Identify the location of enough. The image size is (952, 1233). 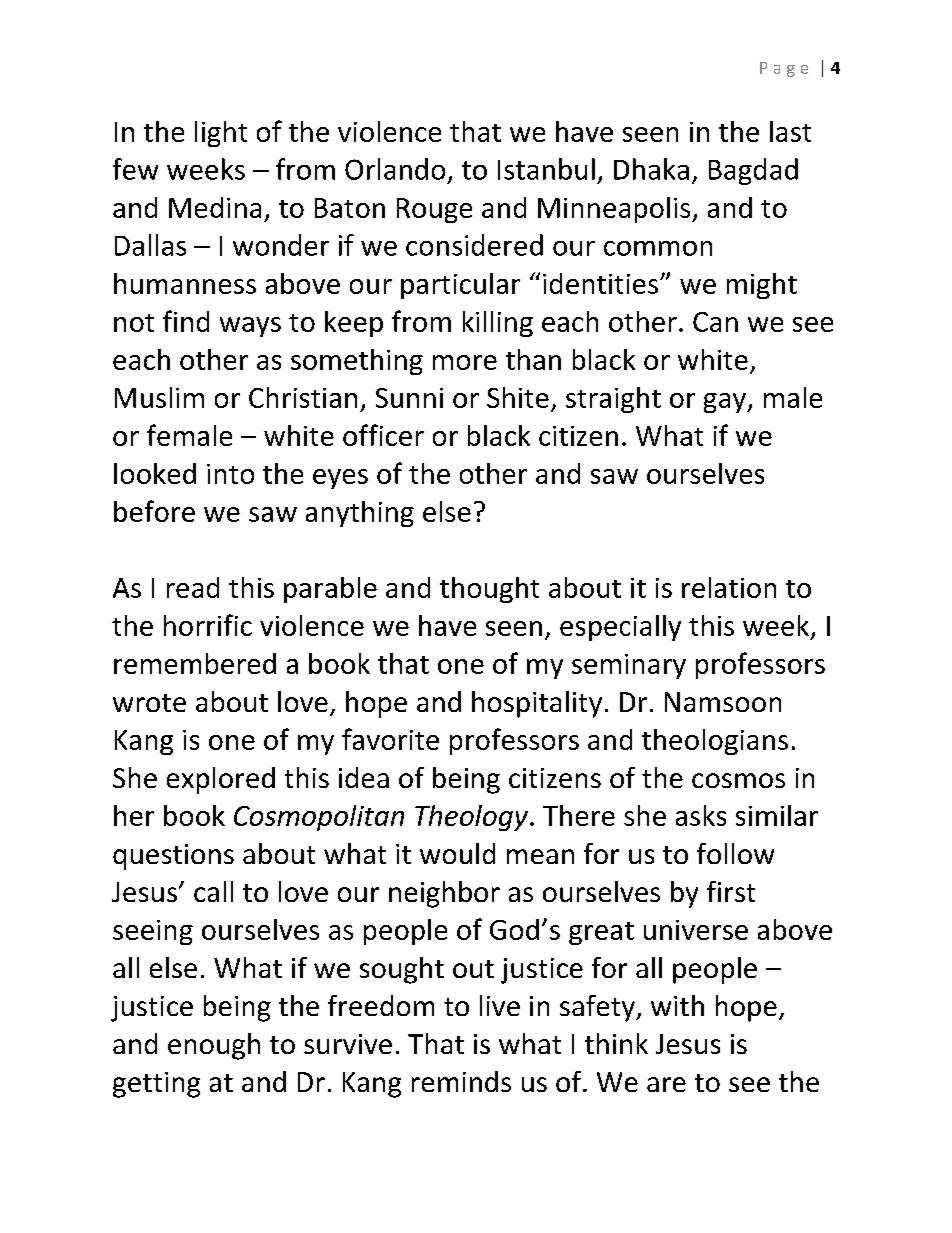
(214, 1046).
